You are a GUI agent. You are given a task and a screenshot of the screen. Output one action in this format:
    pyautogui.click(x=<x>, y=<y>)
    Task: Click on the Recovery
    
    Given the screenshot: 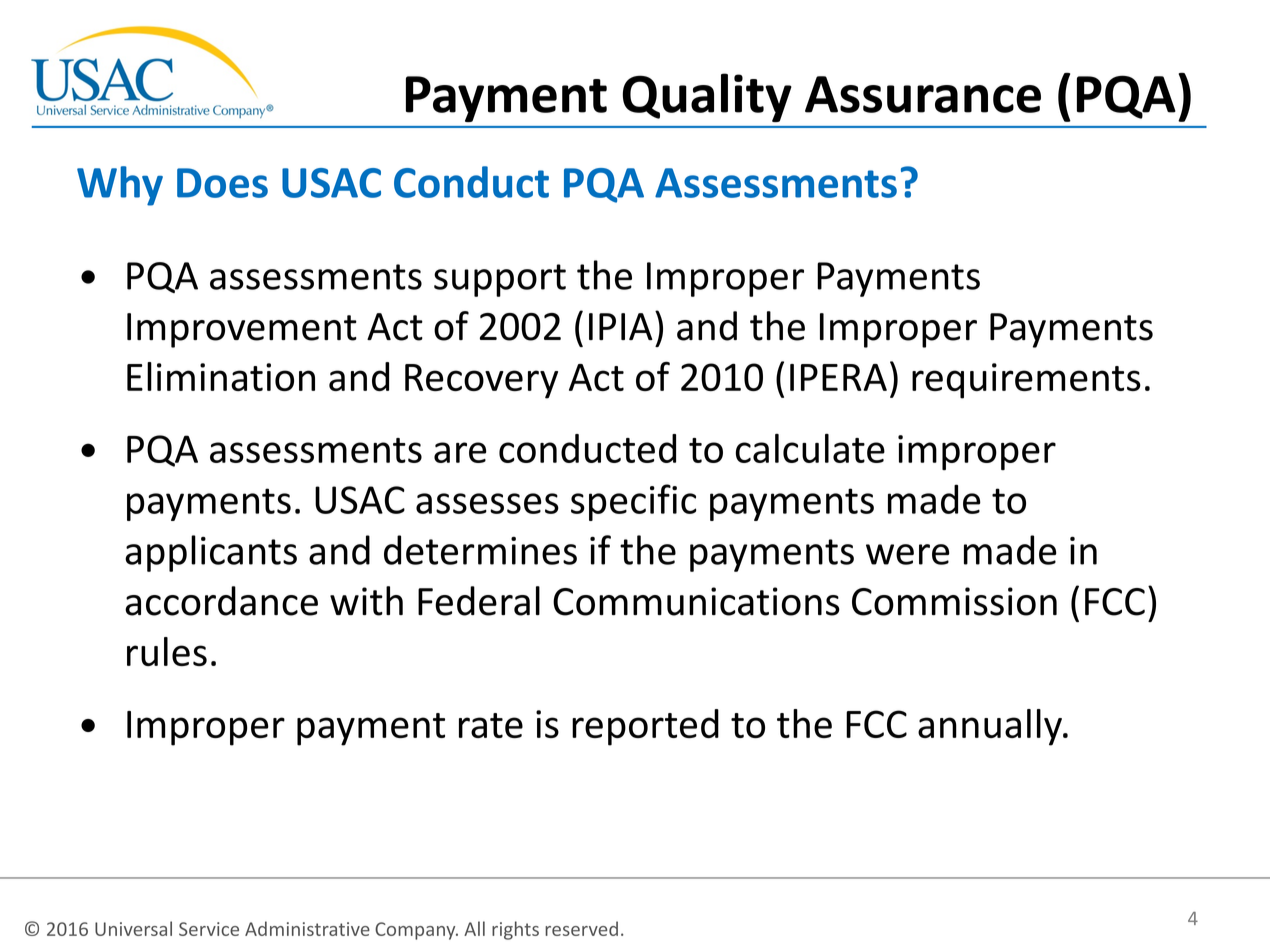 What is the action you would take?
    pyautogui.click(x=481, y=381)
